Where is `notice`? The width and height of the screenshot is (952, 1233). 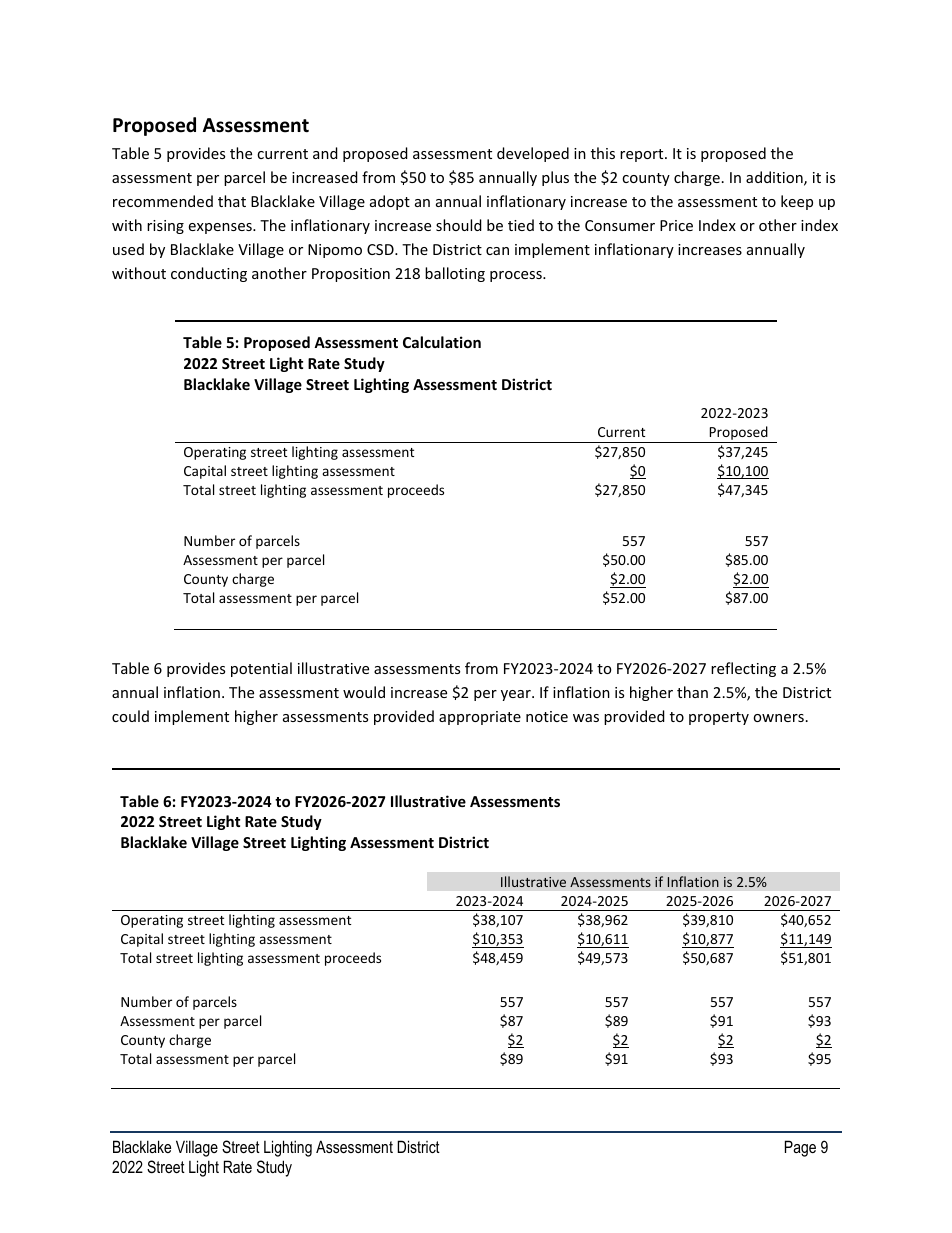
notice is located at coordinates (547, 716).
